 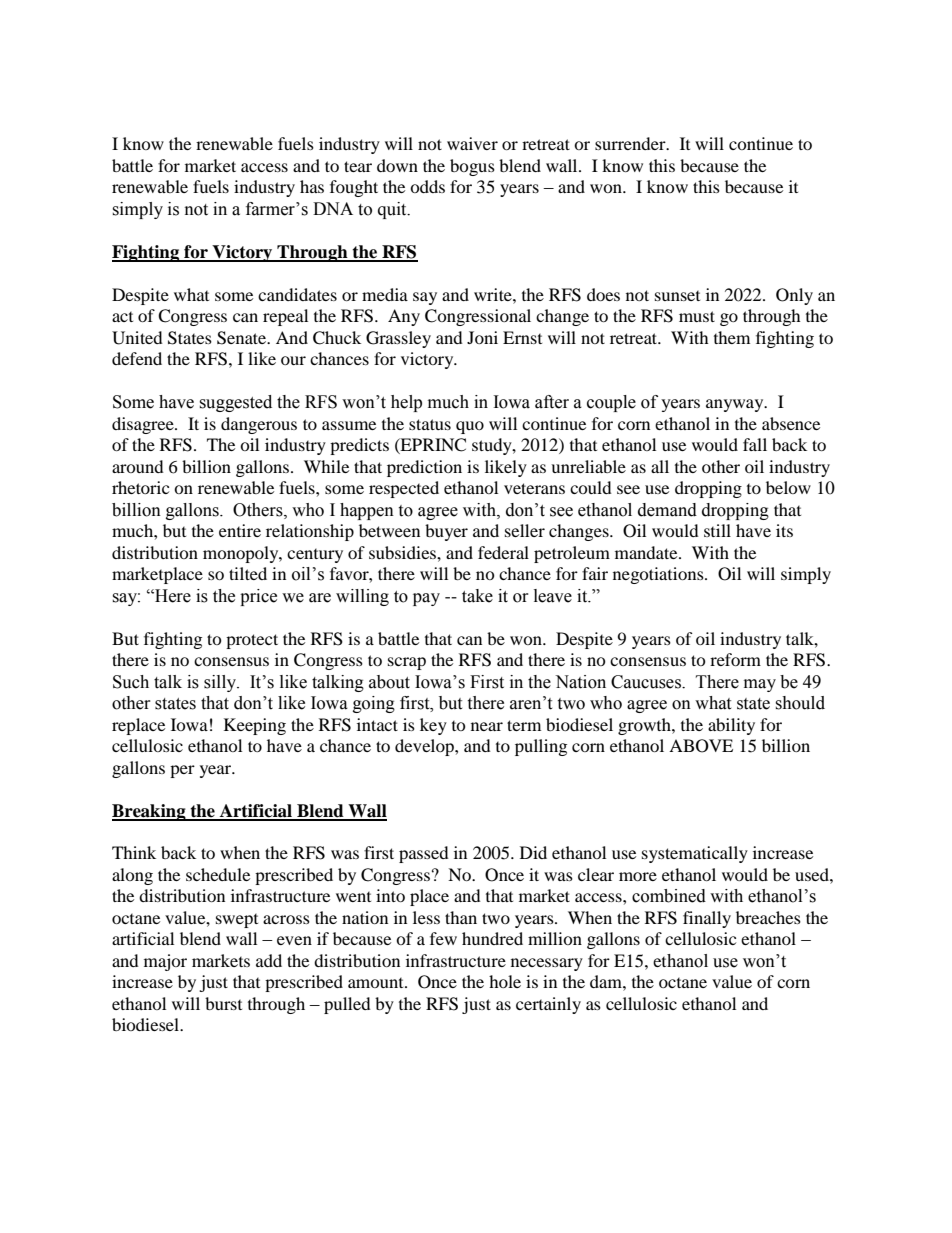 I want to click on passed, so click(x=424, y=854).
